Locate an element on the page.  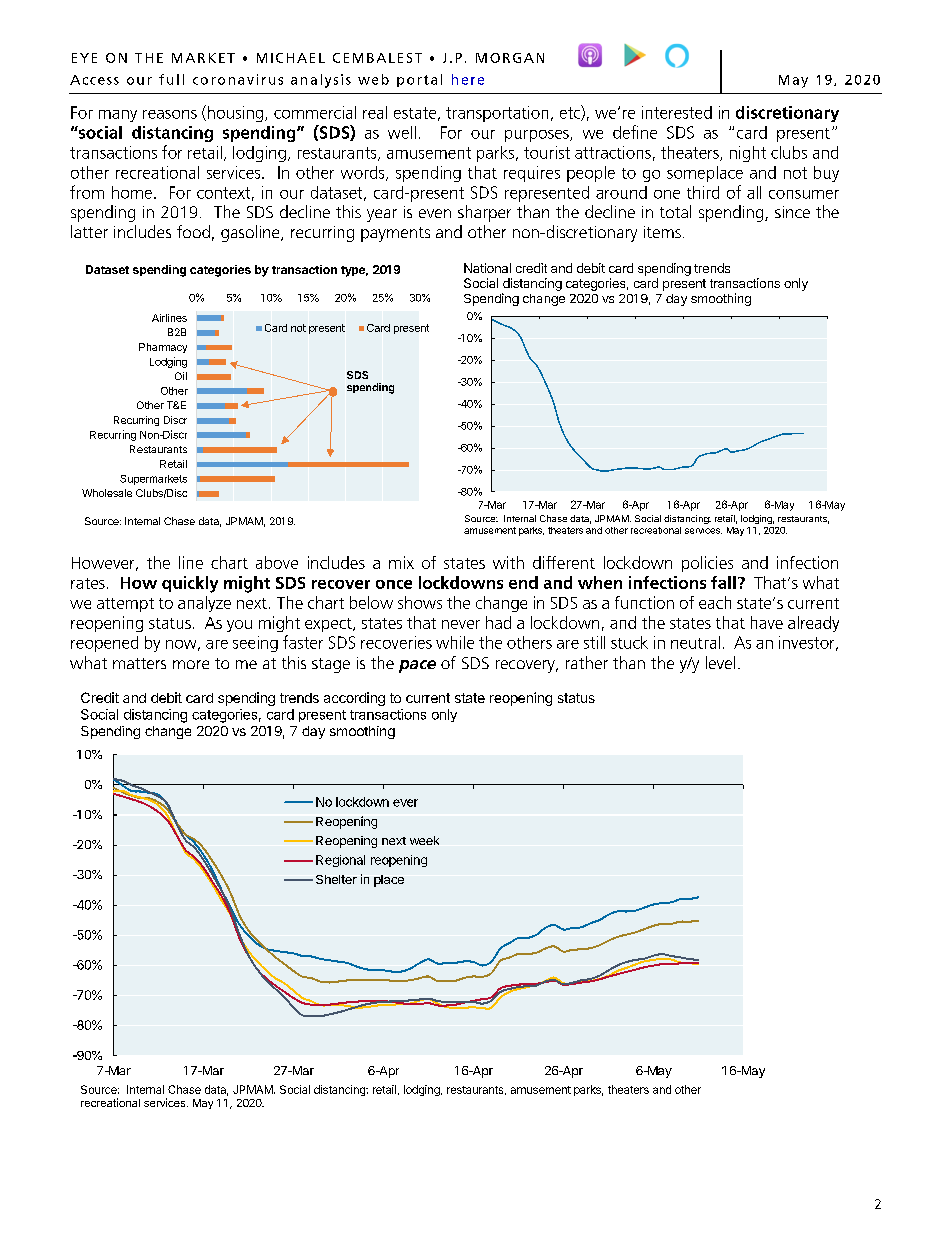
transportation is located at coordinates (497, 114).
